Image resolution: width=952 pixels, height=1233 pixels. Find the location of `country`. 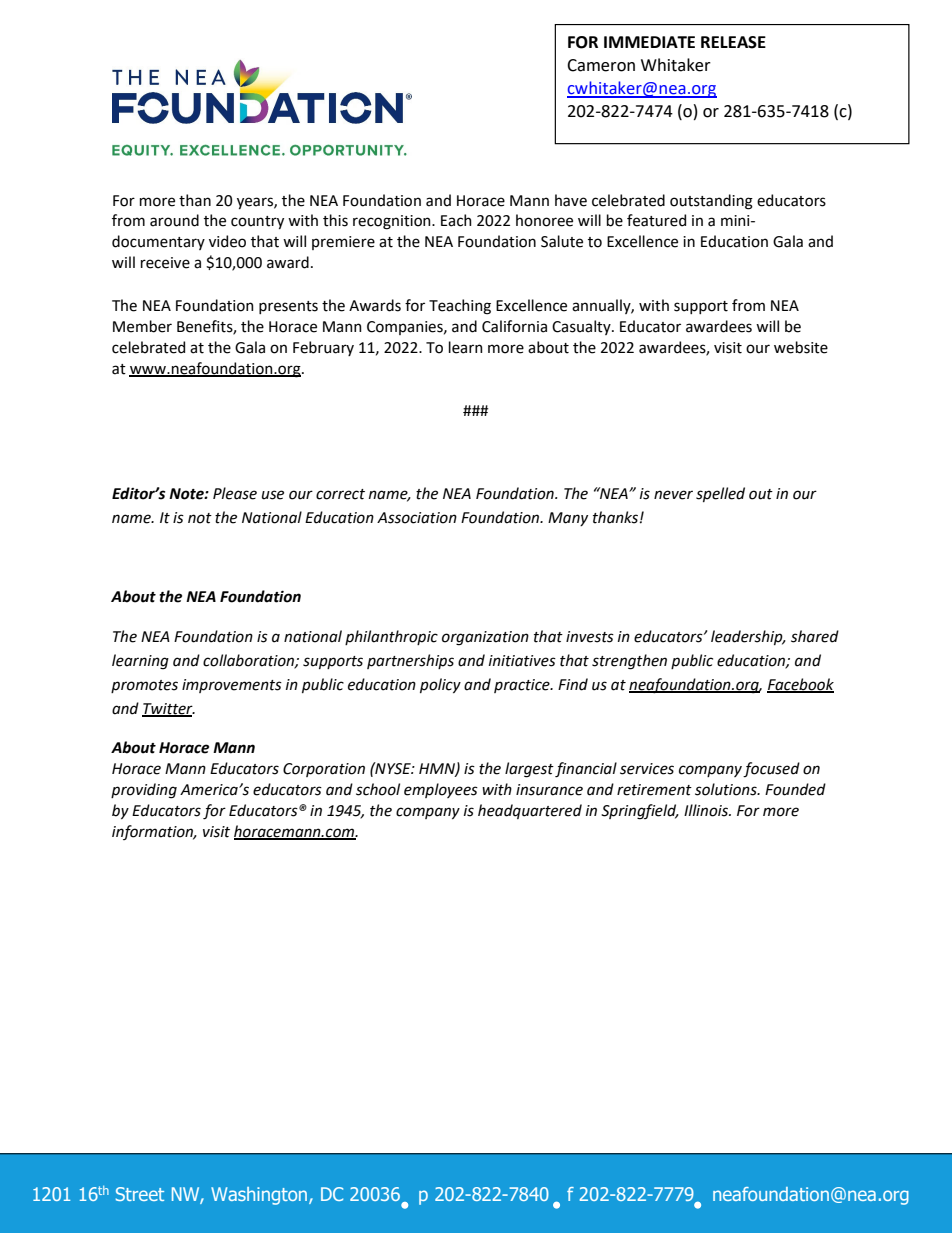

country is located at coordinates (257, 222).
